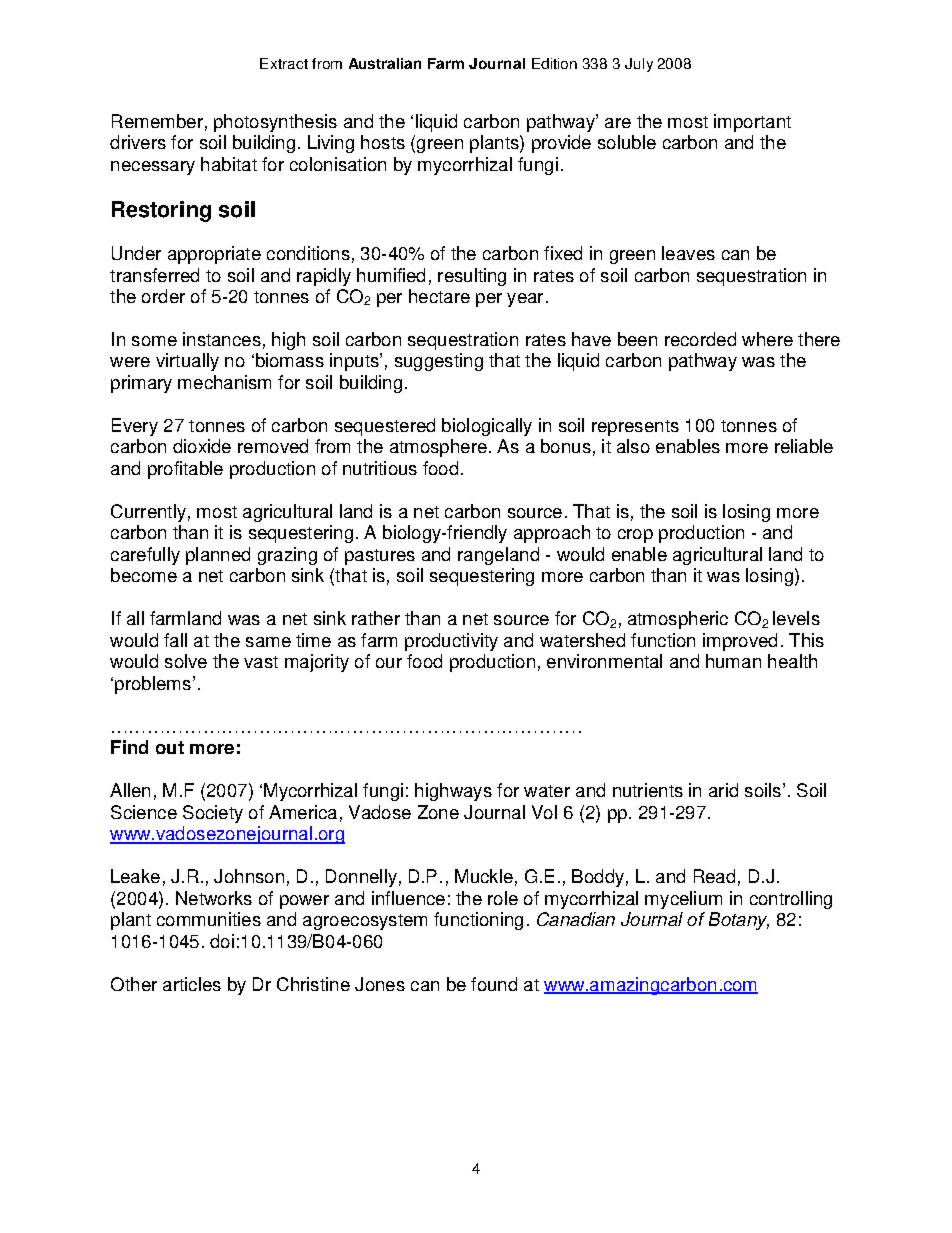 Image resolution: width=952 pixels, height=1233 pixels. Describe the element at coordinates (739, 921) in the screenshot. I see `Botany` at that location.
